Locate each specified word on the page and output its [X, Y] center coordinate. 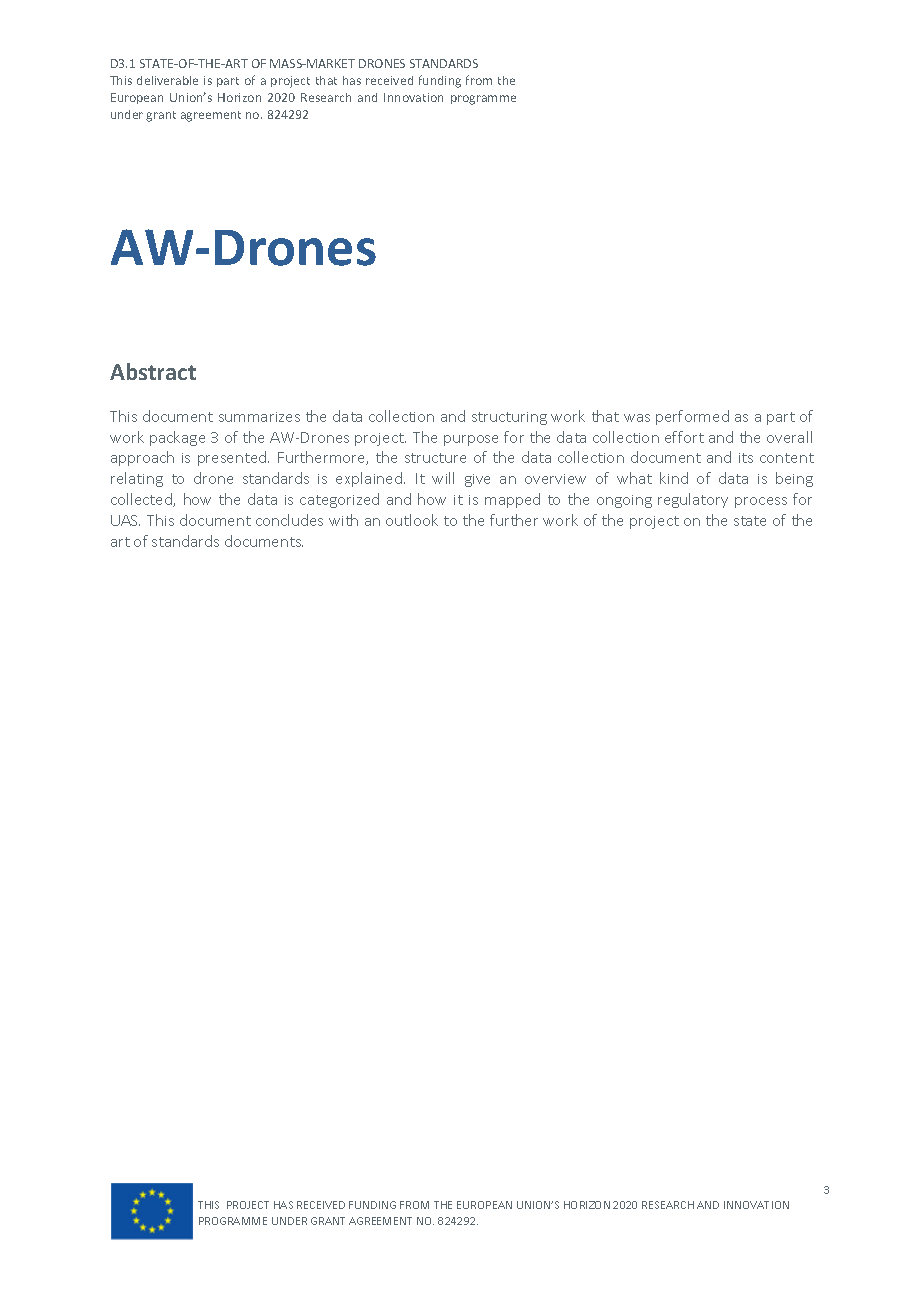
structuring [509, 418]
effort [684, 437]
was [637, 418]
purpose [471, 440]
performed [692, 417]
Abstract [153, 371]
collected [142, 500]
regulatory [693, 500]
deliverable [167, 80]
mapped [512, 500]
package [177, 438]
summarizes [259, 417]
